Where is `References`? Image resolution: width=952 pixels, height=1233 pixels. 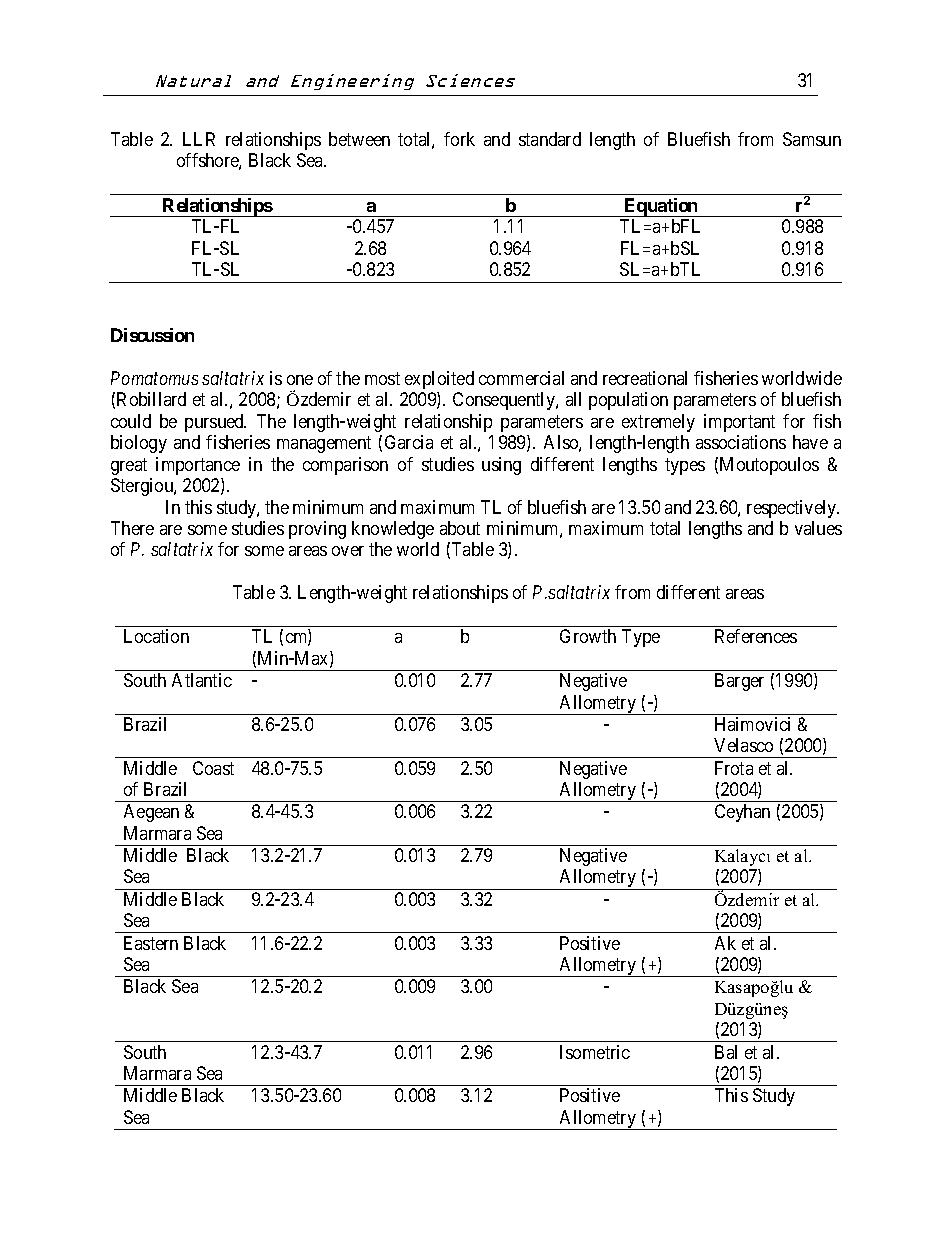
References is located at coordinates (756, 636).
